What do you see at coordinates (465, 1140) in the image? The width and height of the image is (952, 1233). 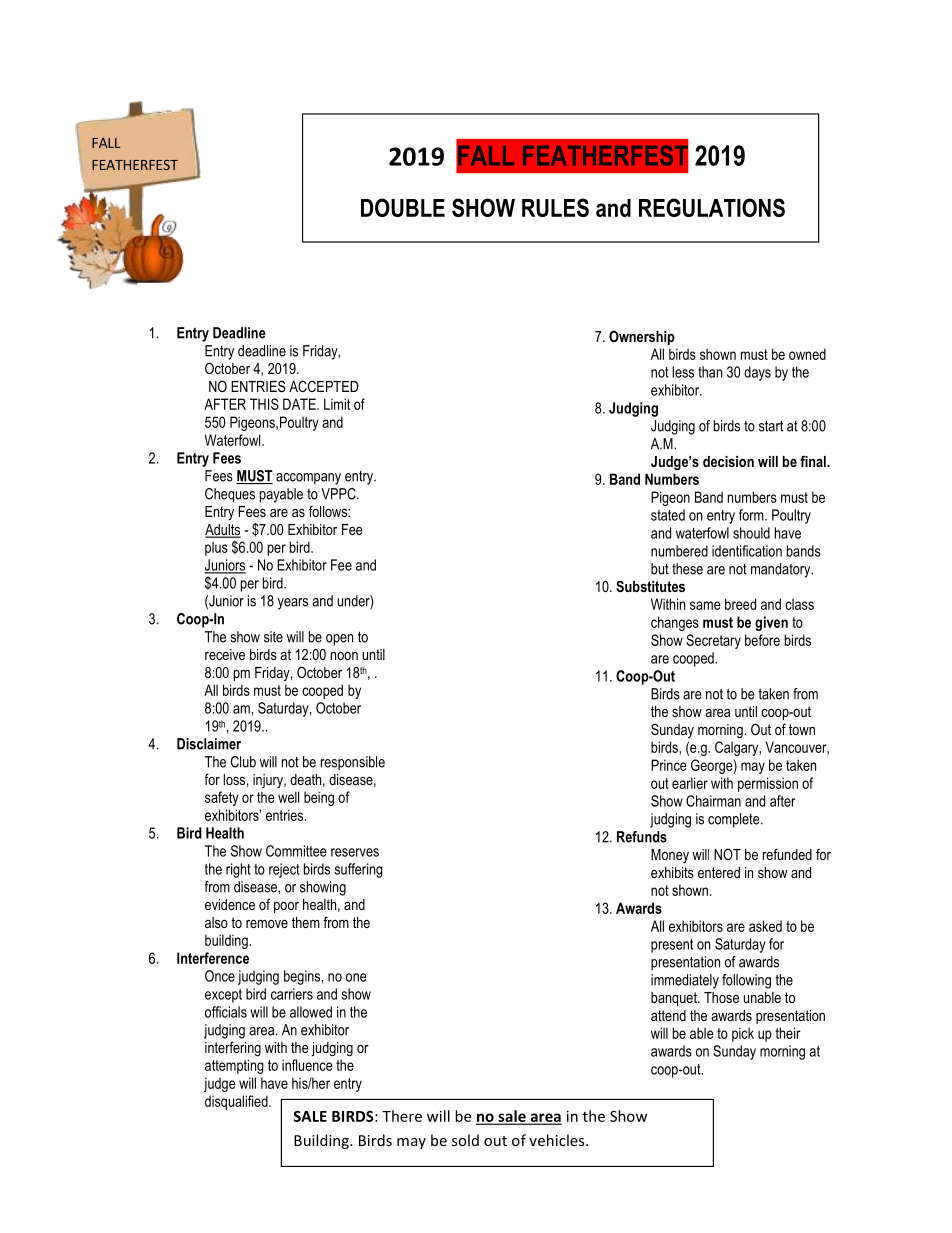 I see `sold` at bounding box center [465, 1140].
